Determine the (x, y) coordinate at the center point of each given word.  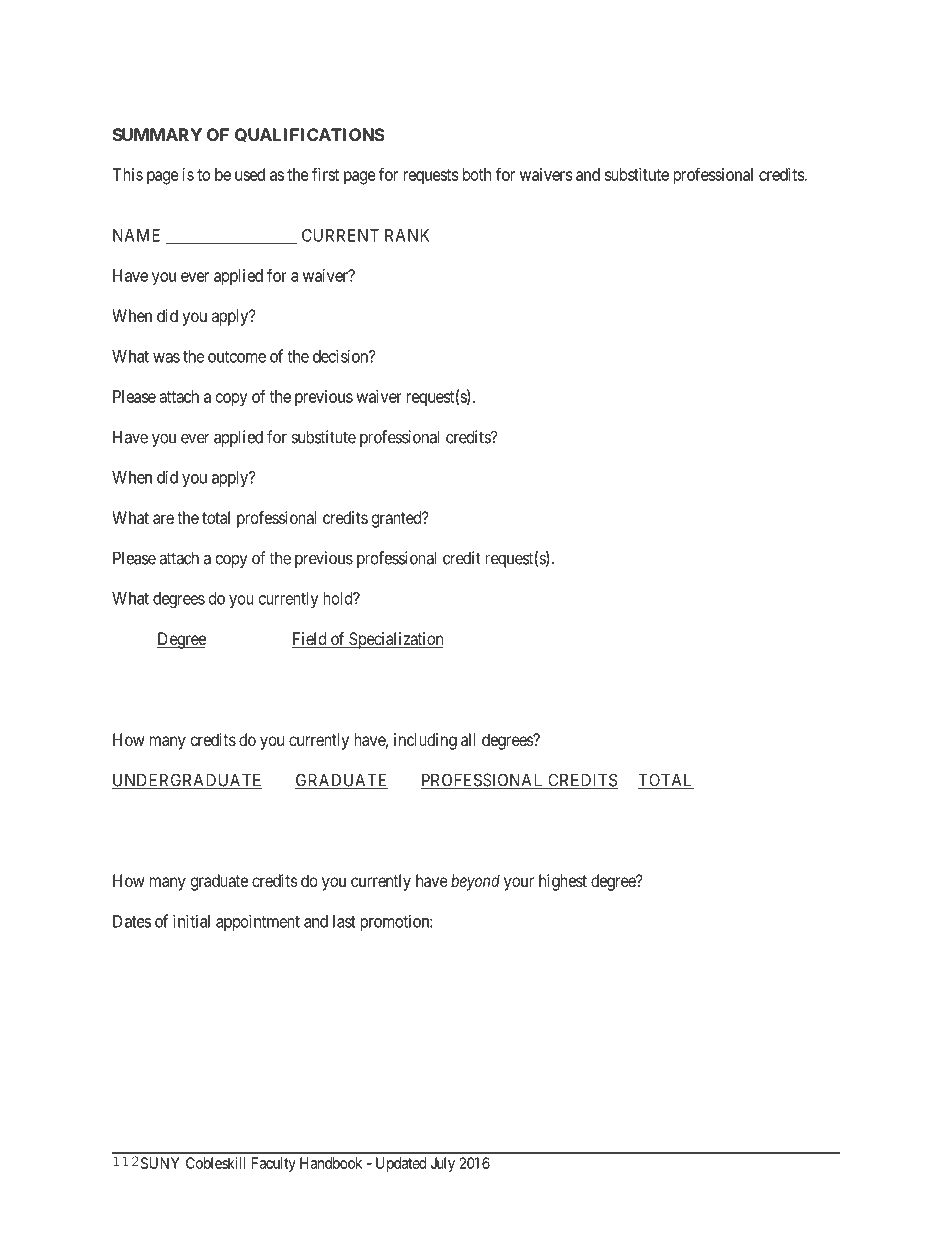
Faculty (274, 1164)
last (344, 921)
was (166, 358)
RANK (407, 235)
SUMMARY (157, 134)
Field (310, 640)
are (163, 519)
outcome (237, 357)
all (468, 739)
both (477, 174)
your (519, 884)
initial (191, 921)
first (325, 174)
